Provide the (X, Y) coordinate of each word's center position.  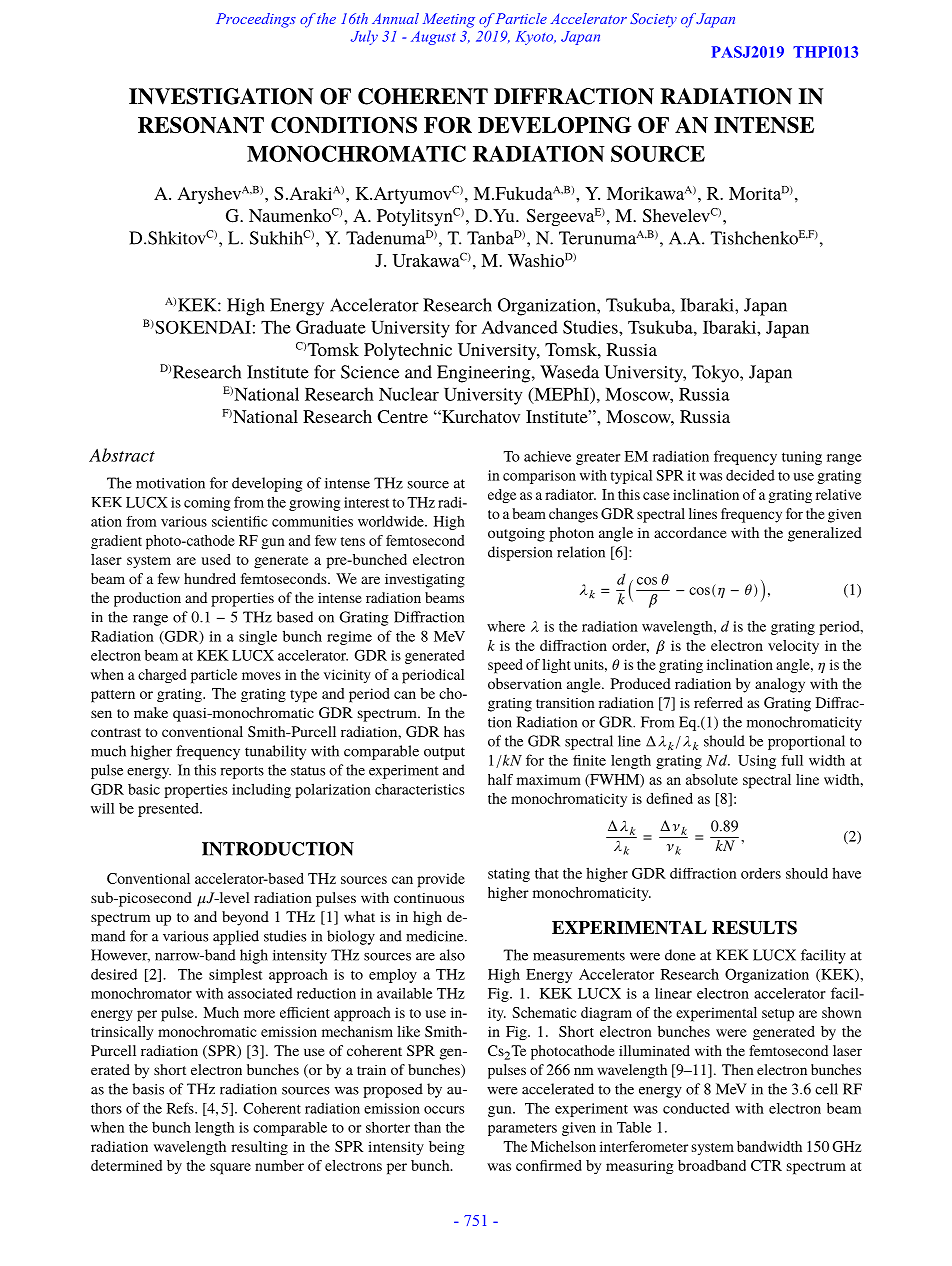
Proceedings (256, 20)
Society (653, 20)
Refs (181, 1108)
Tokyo (716, 374)
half (500, 779)
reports (242, 772)
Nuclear (409, 394)
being (447, 1148)
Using (757, 762)
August (433, 38)
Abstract (122, 455)
